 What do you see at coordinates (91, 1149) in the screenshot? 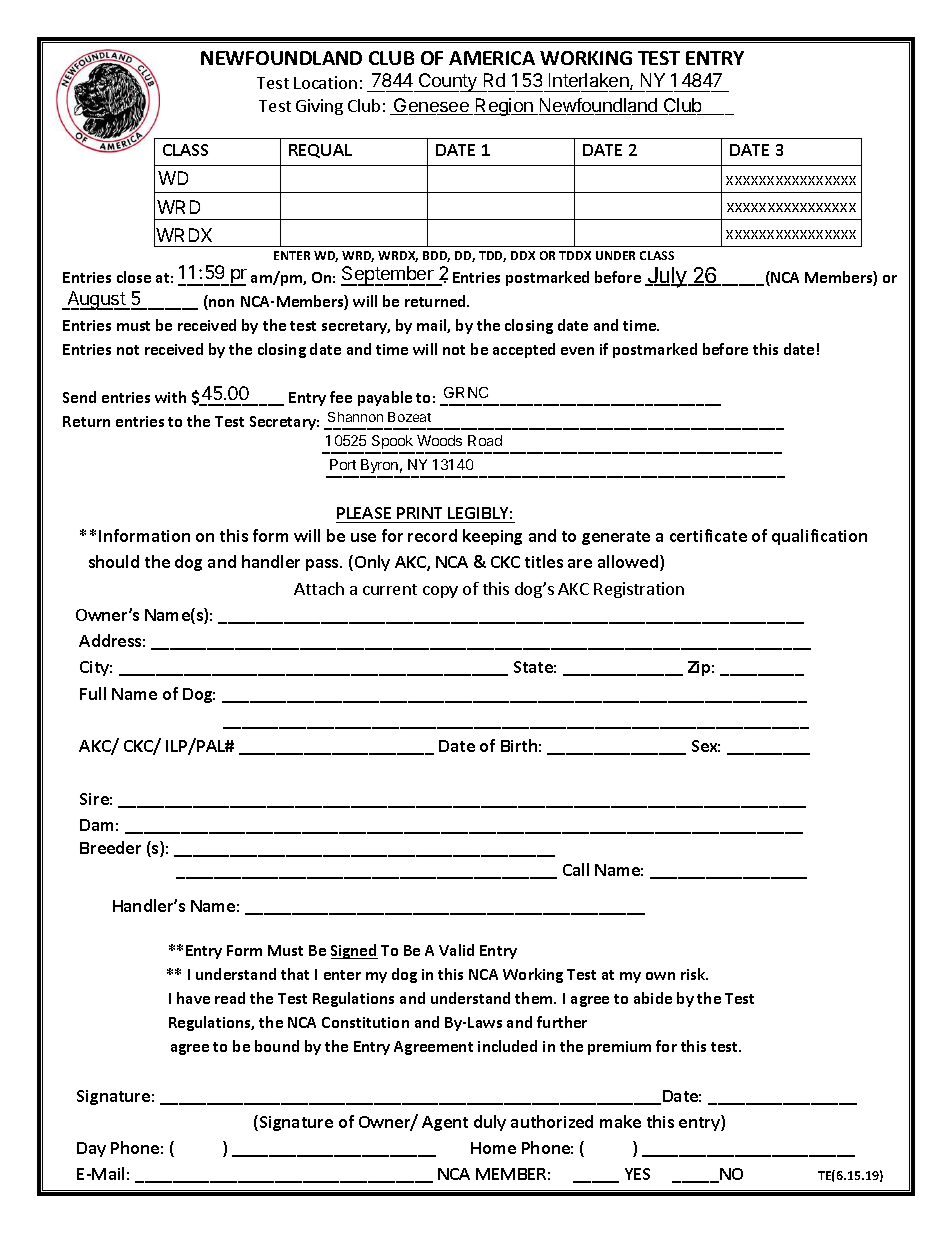
I see `Day` at bounding box center [91, 1149].
